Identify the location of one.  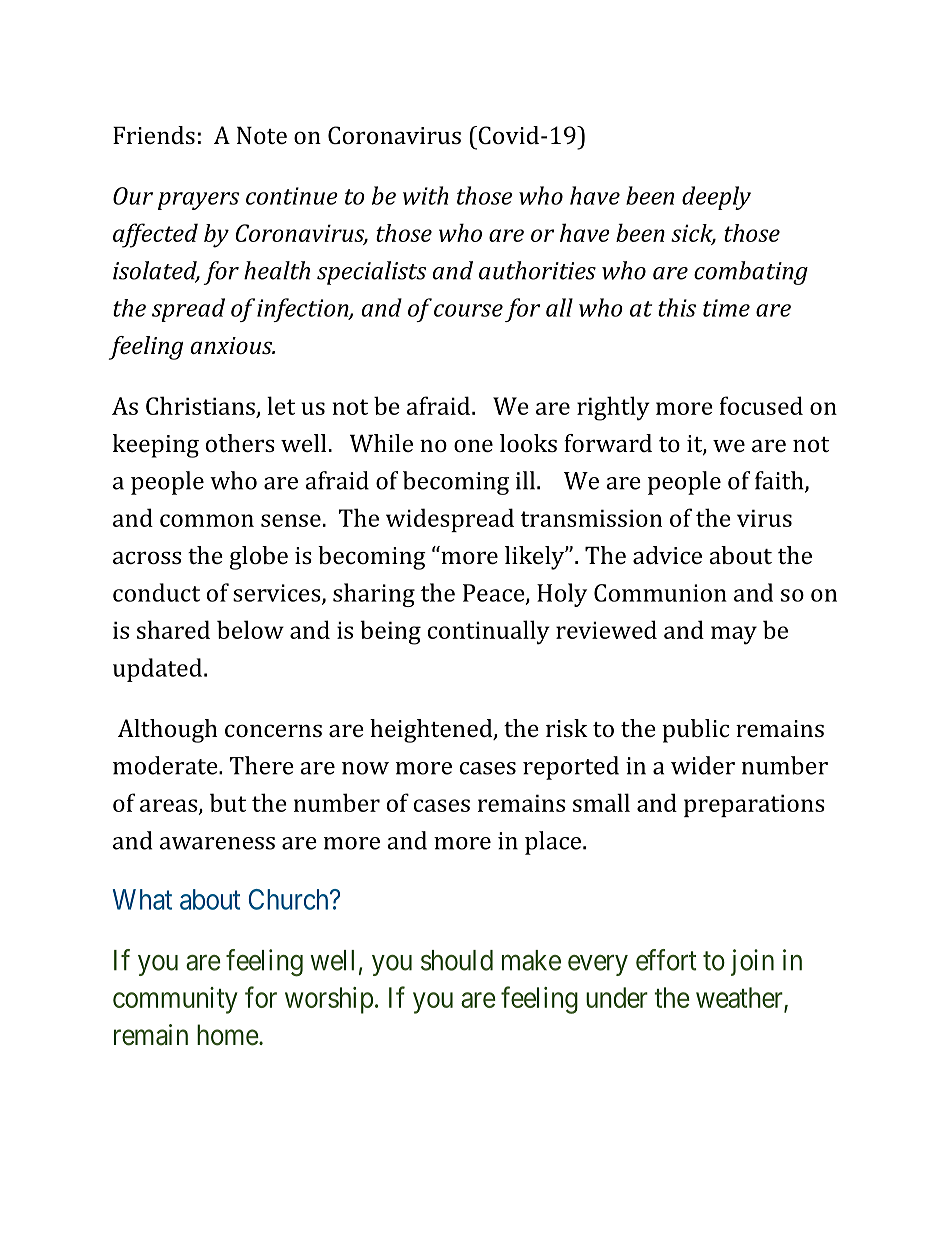
(473, 445).
